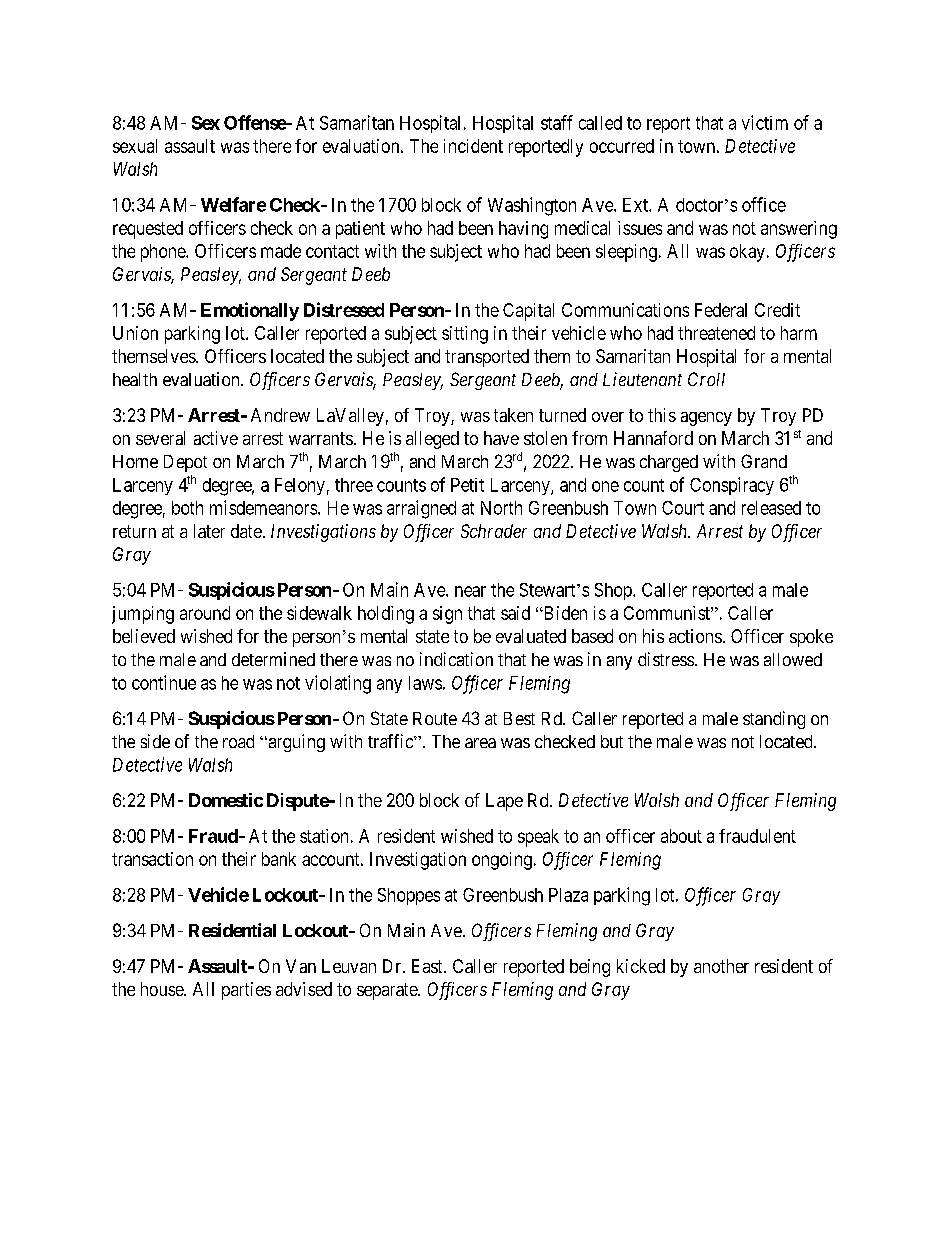 This document has width=952, height=1233. What do you see at coordinates (716, 333) in the document?
I see `threatened` at bounding box center [716, 333].
